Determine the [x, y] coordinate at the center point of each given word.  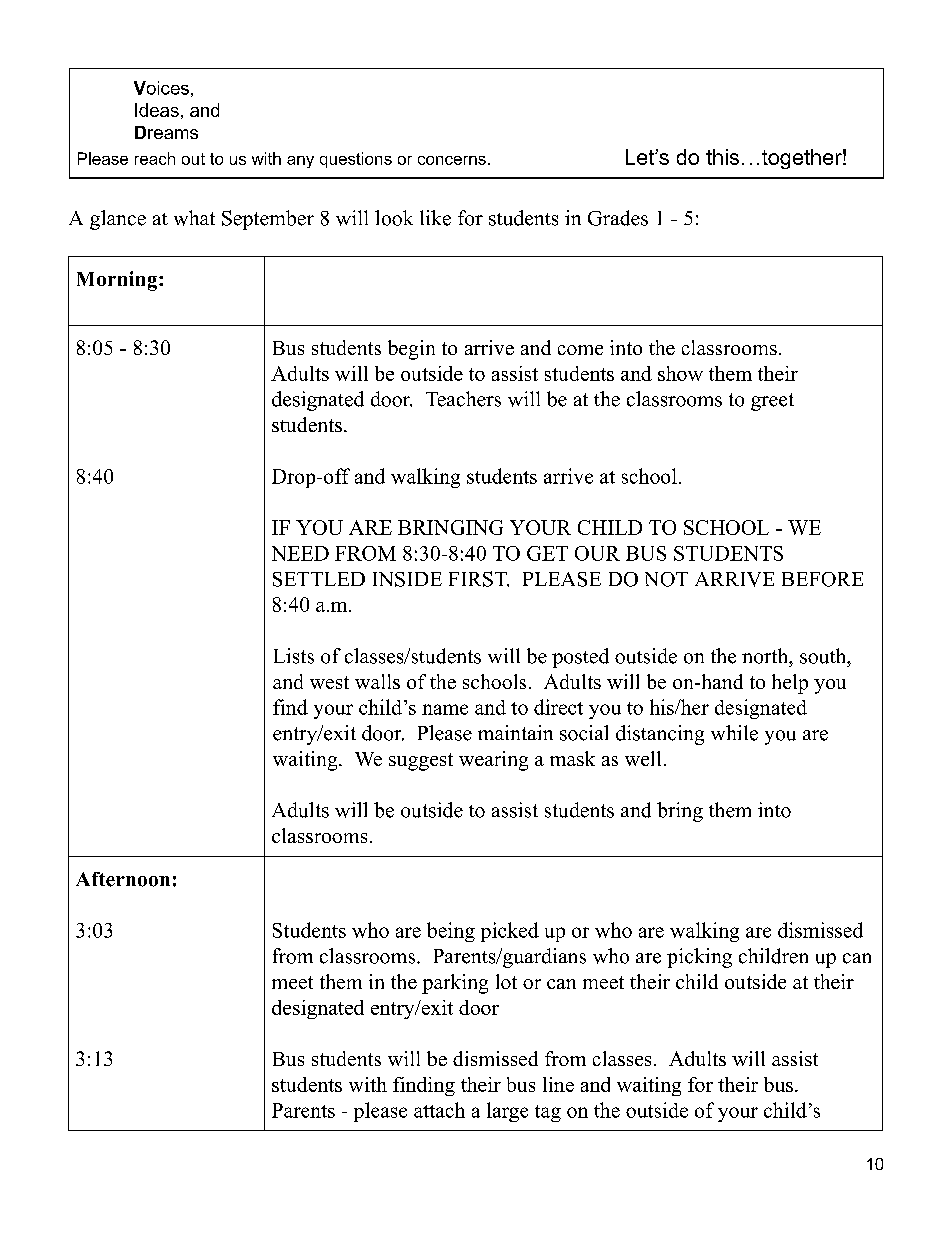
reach [155, 158]
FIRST [479, 579]
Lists [294, 656]
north [766, 656]
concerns [452, 160]
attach [439, 1110]
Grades [618, 218]
